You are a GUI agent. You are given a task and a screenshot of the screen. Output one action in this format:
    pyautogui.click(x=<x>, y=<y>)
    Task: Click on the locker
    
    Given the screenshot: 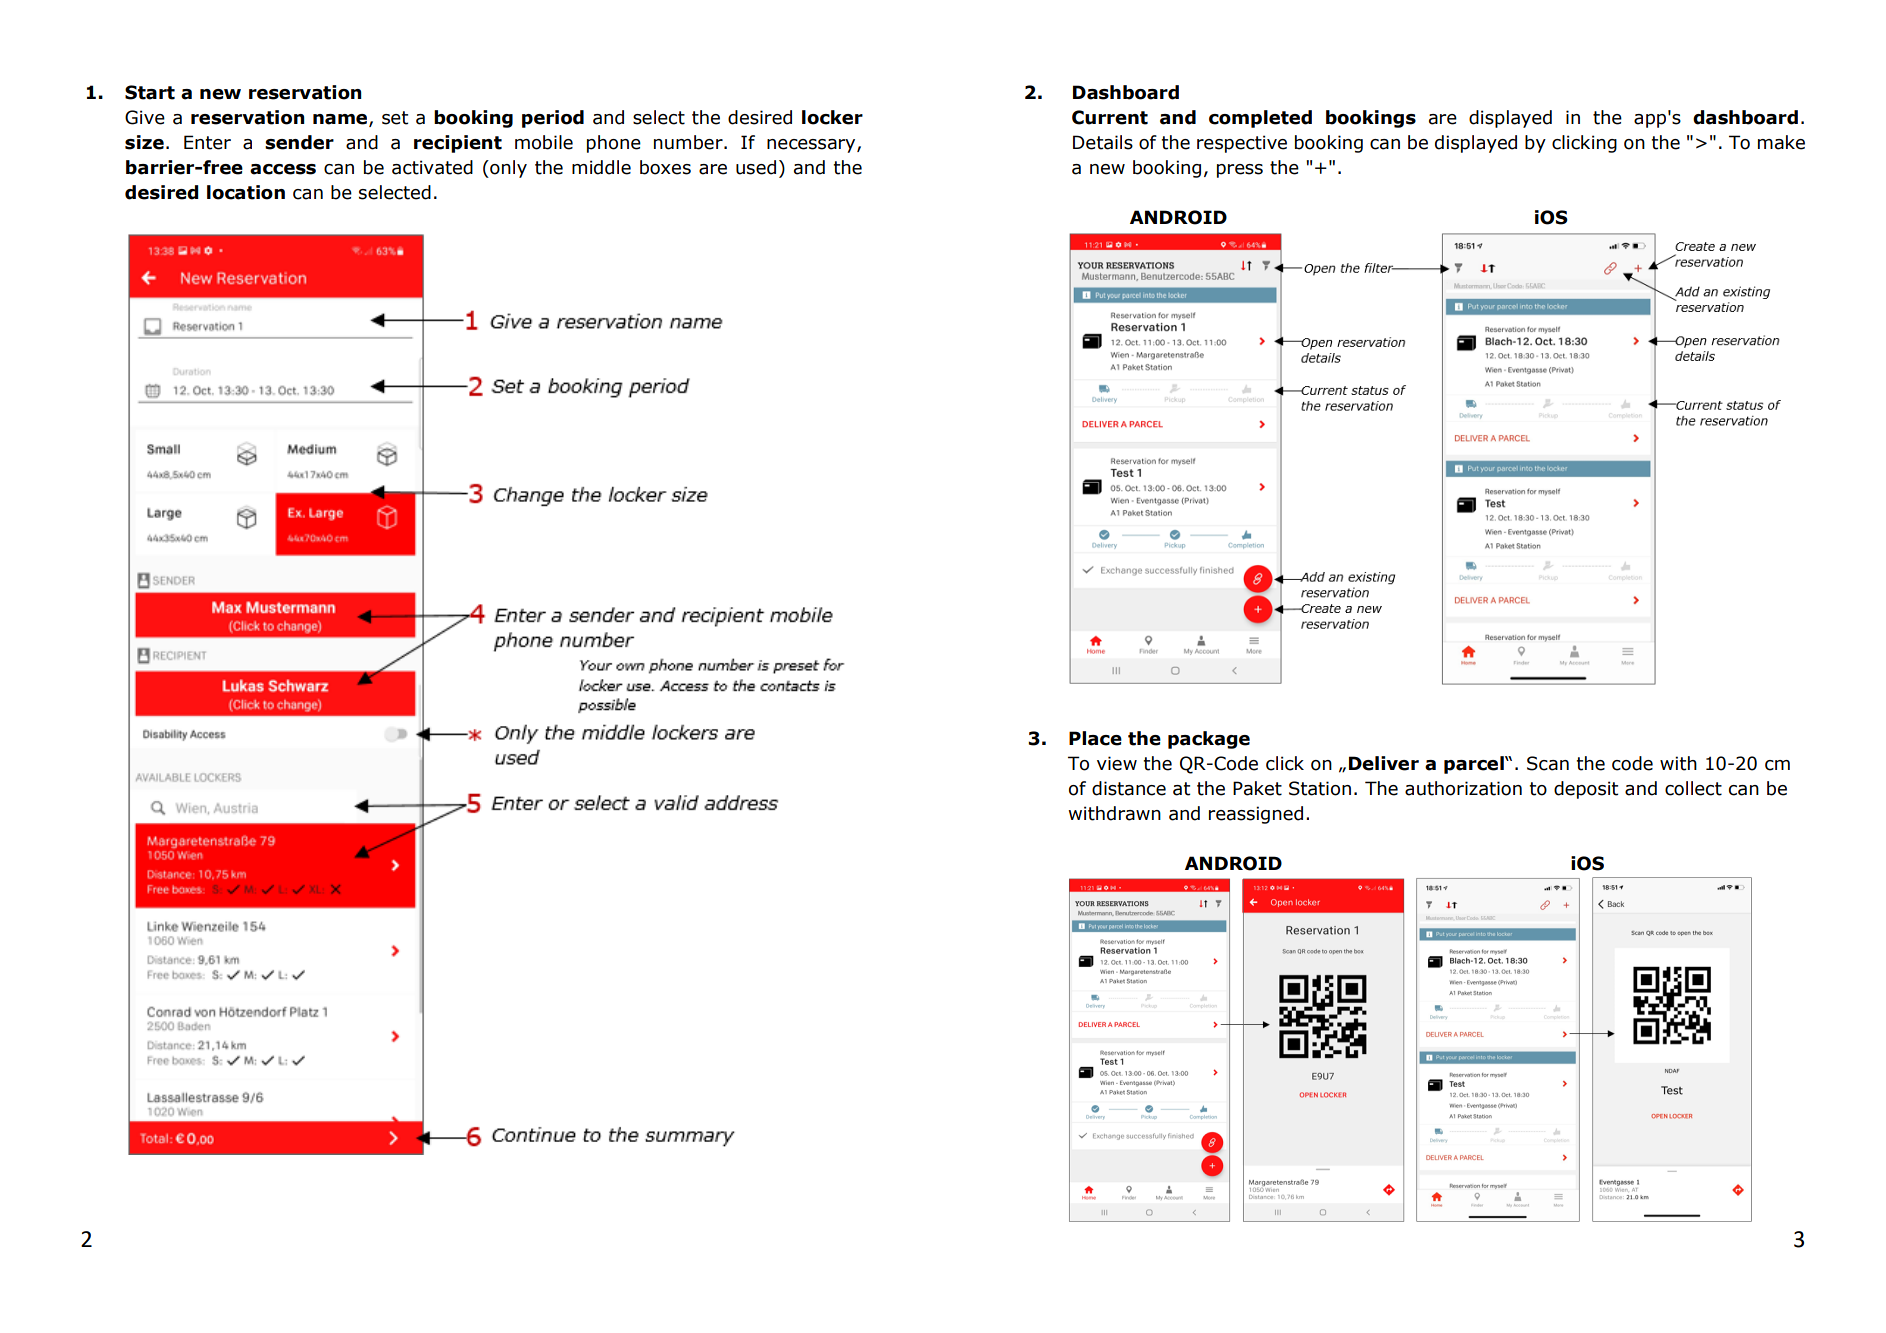 What is the action you would take?
    pyautogui.click(x=832, y=117)
